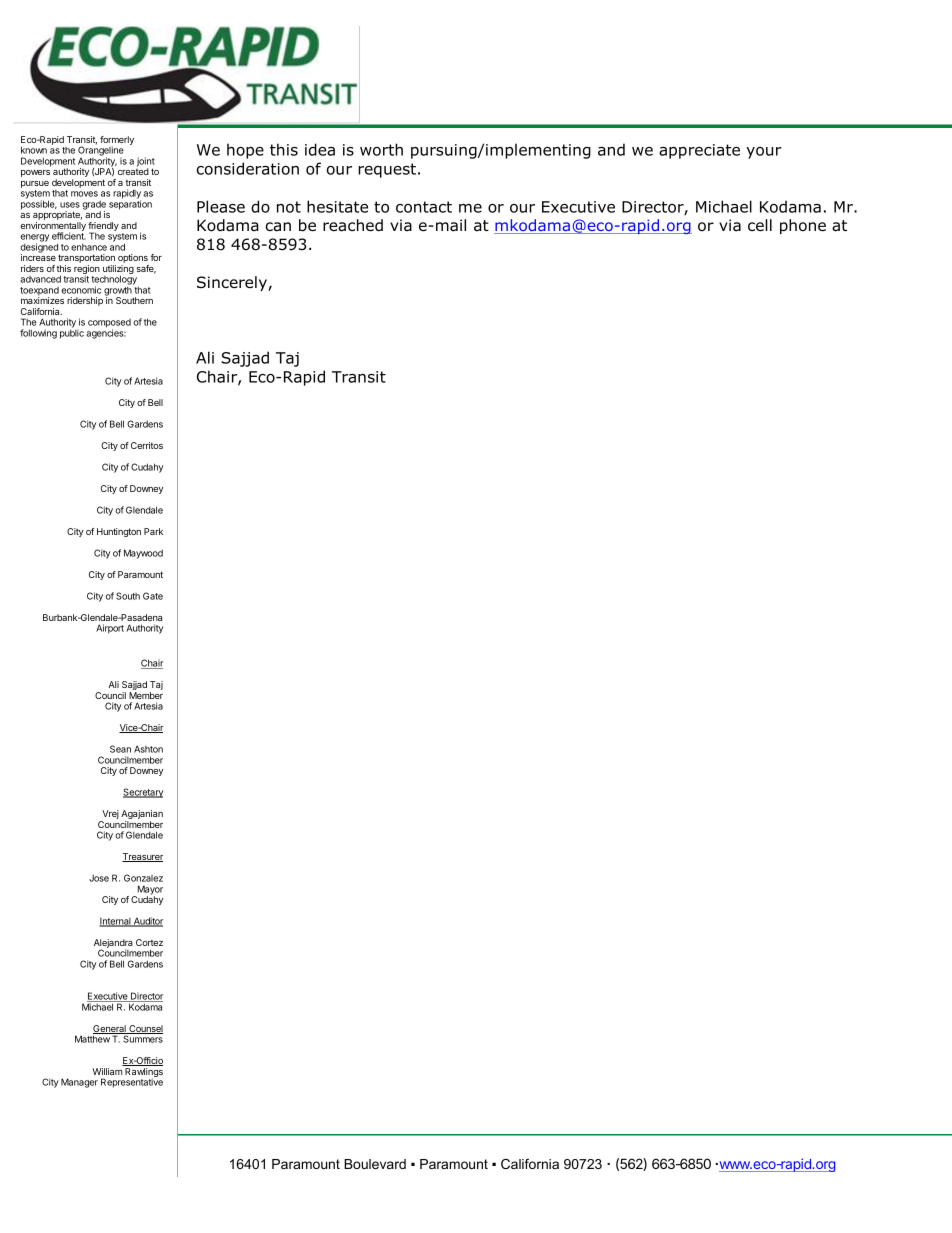 The height and width of the screenshot is (1233, 952). I want to click on Representative, so click(132, 1083).
